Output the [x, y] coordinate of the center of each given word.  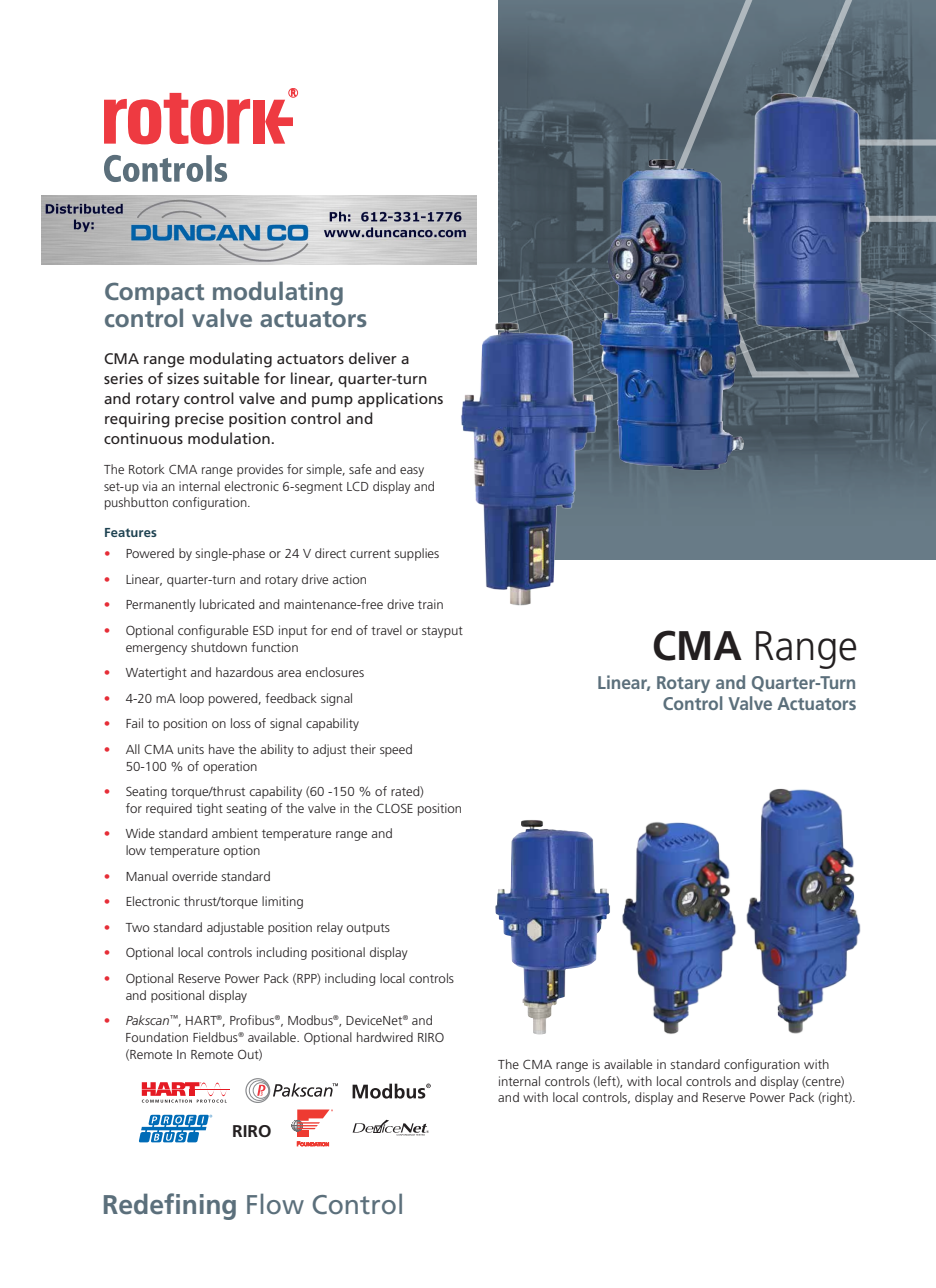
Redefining [170, 1206]
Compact [154, 293]
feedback [291, 698]
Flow [275, 1203]
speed [396, 750]
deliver [373, 358]
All [133, 749]
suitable [231, 378]
